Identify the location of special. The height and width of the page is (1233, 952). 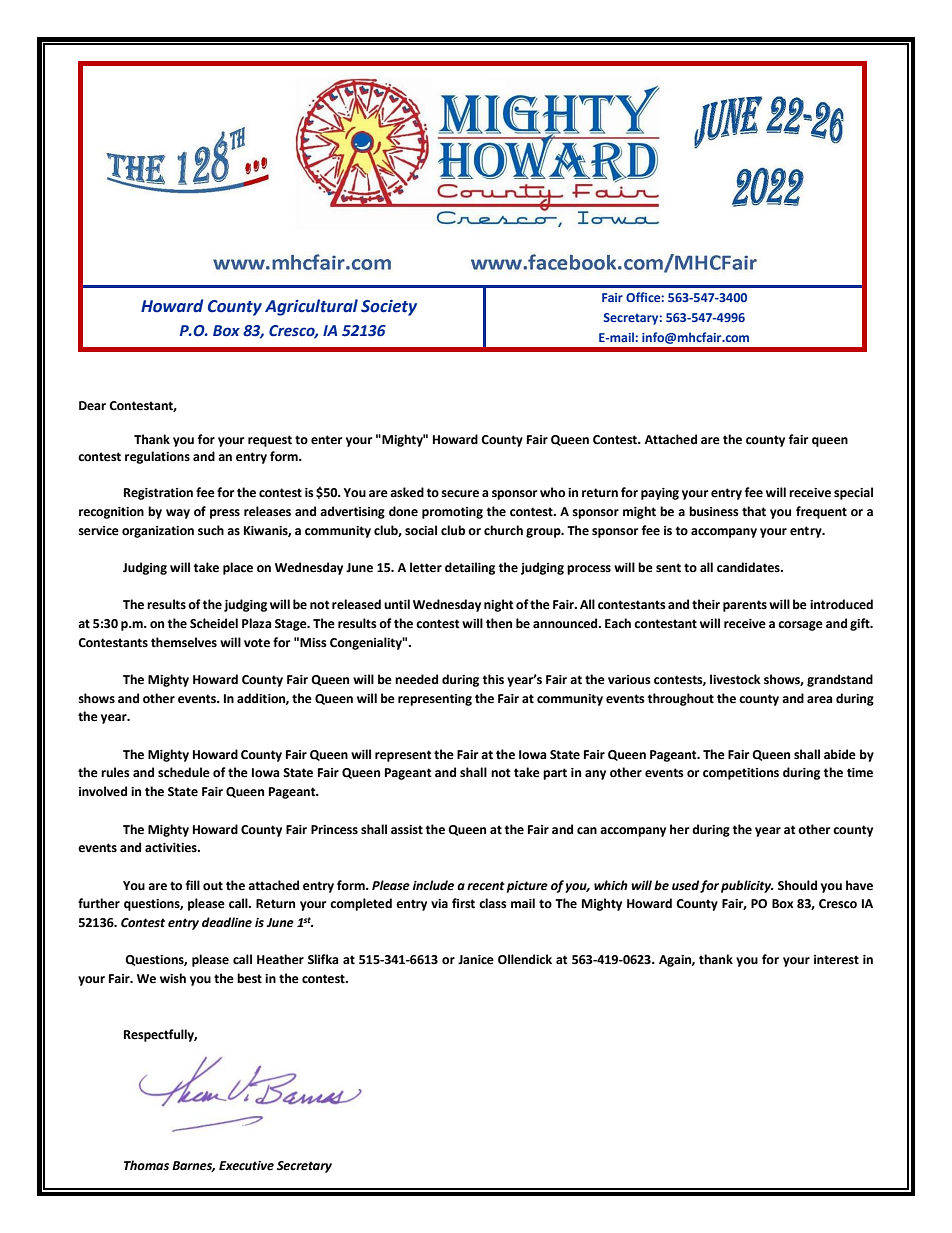
(853, 493).
